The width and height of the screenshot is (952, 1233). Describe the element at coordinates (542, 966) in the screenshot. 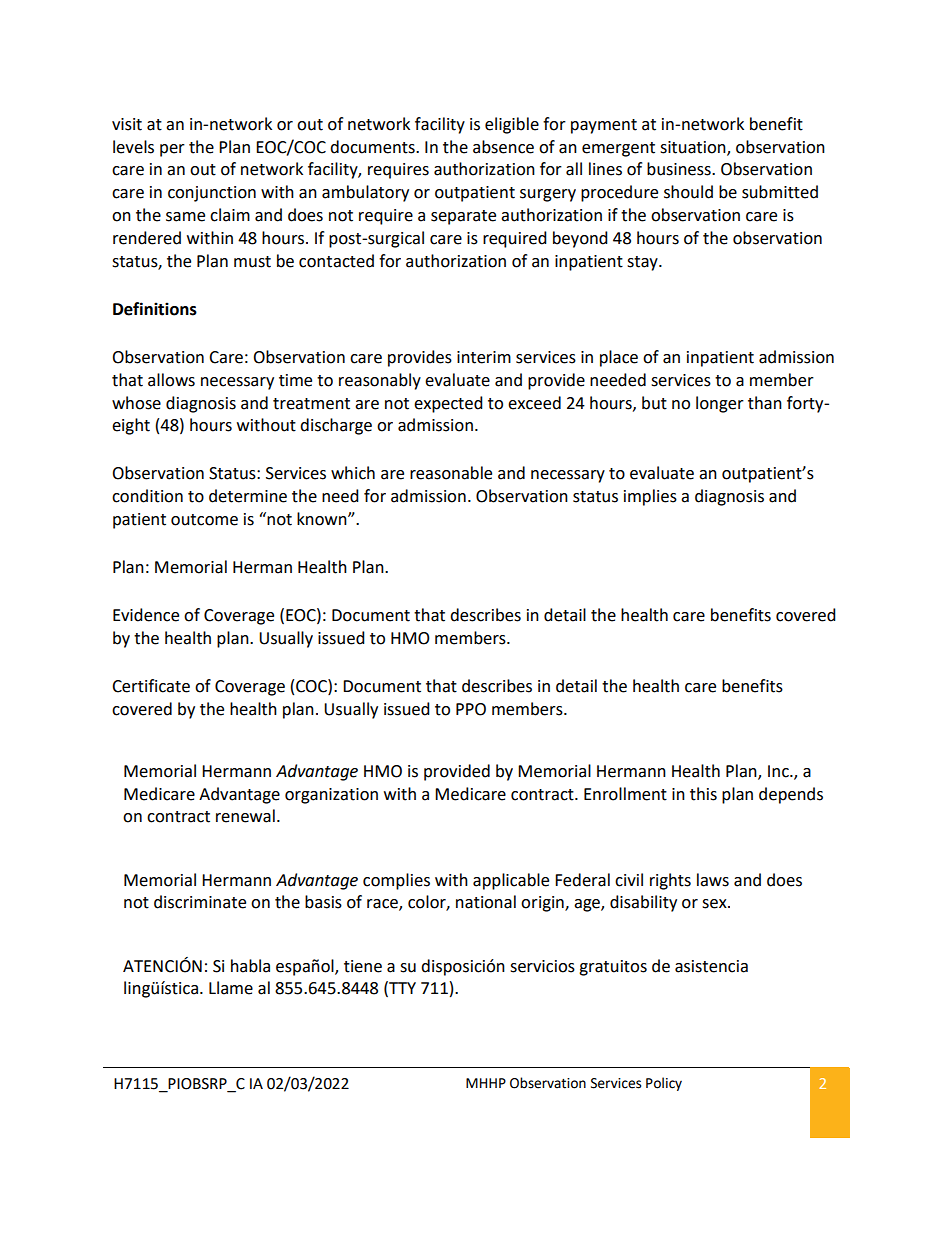

I see `servicios` at that location.
